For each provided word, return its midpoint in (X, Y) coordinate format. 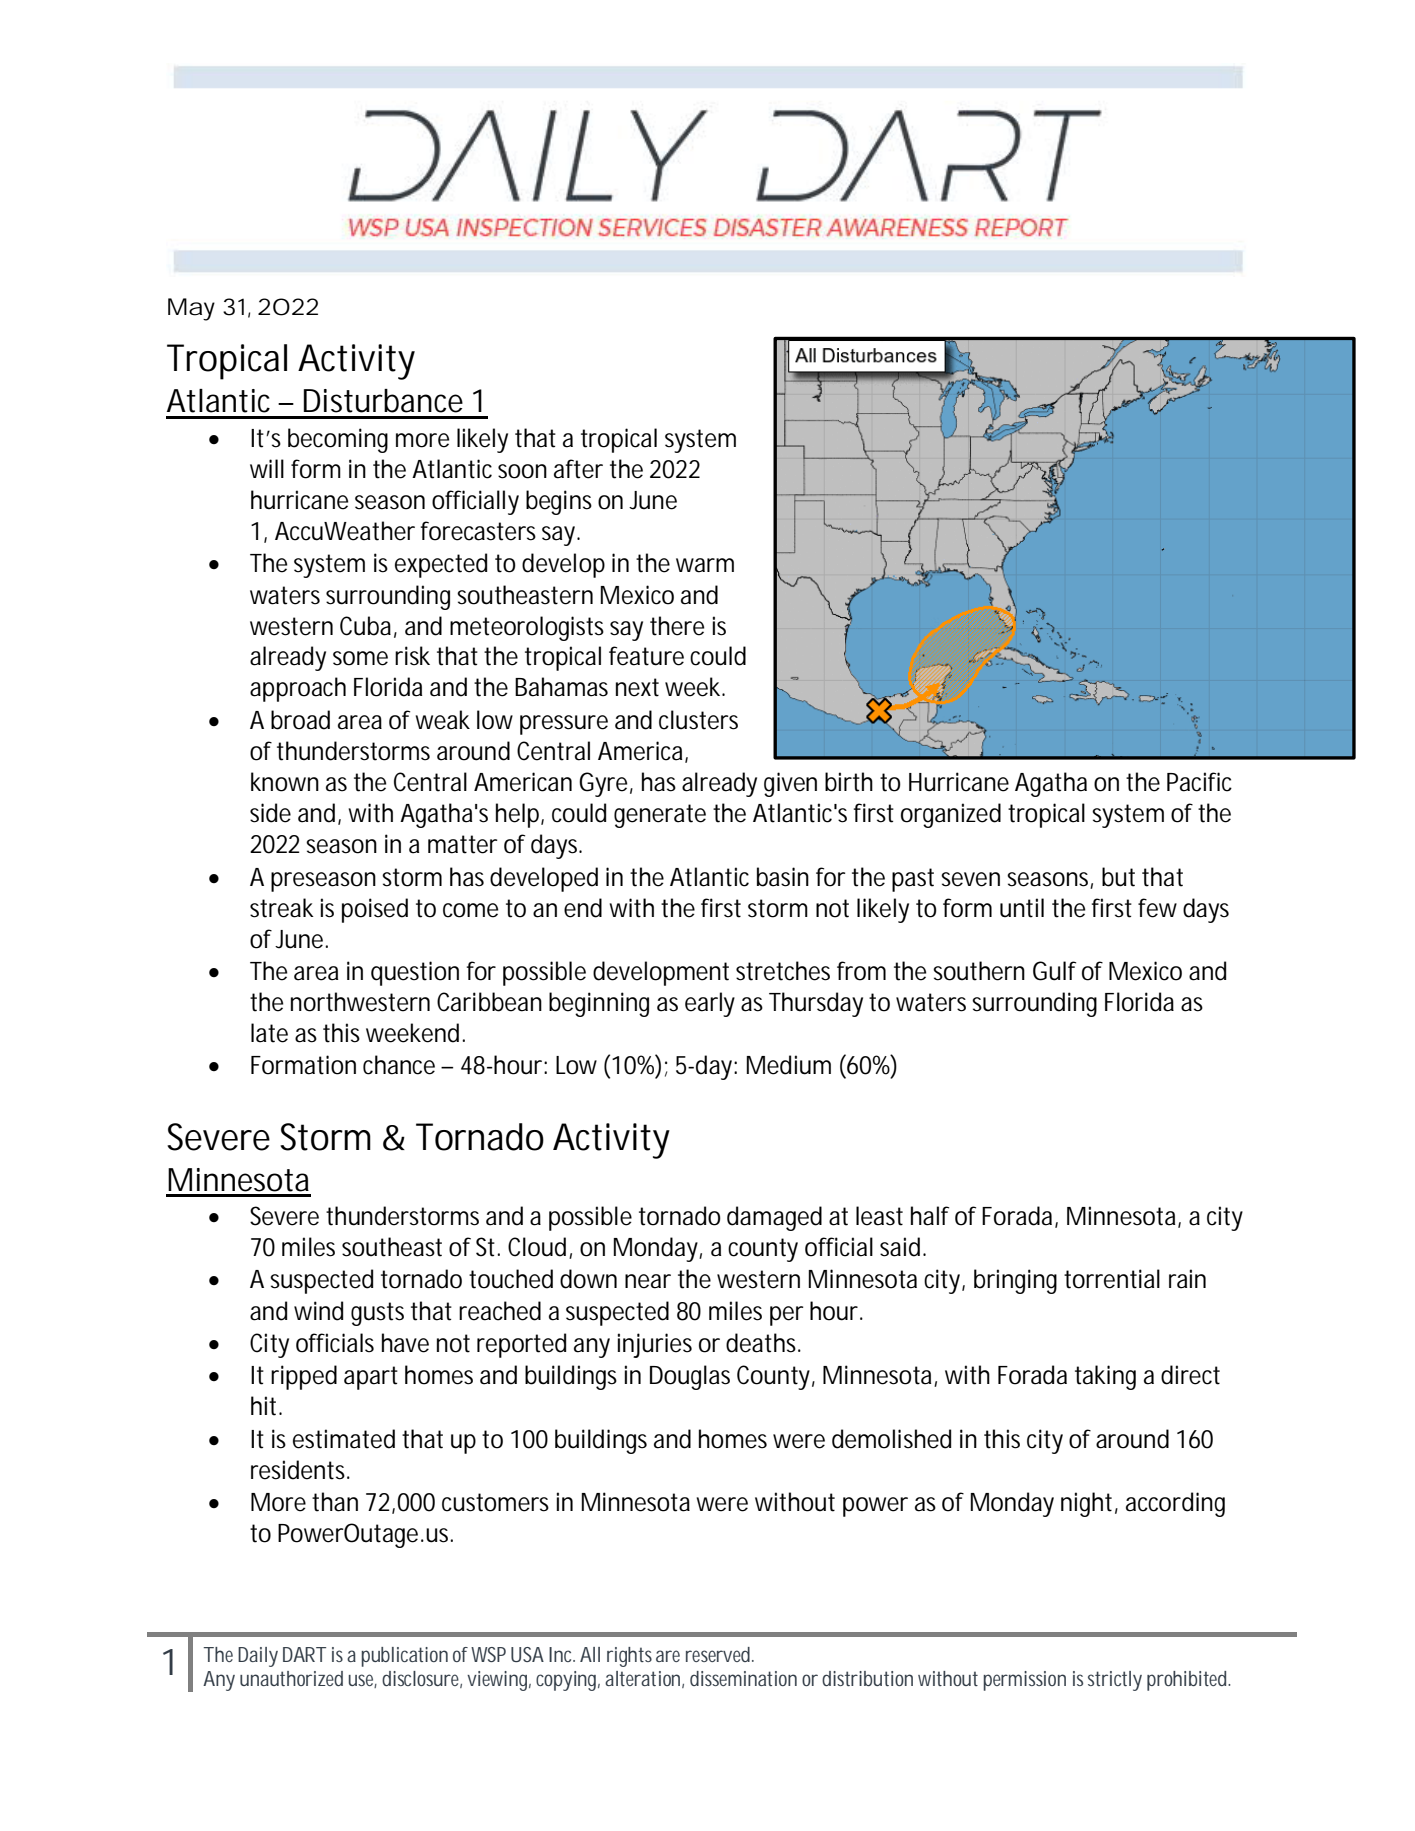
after (578, 469)
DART (304, 1654)
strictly (1115, 1681)
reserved (720, 1654)
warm (705, 565)
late (269, 1033)
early (710, 1004)
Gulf (1054, 971)
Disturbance (383, 401)
